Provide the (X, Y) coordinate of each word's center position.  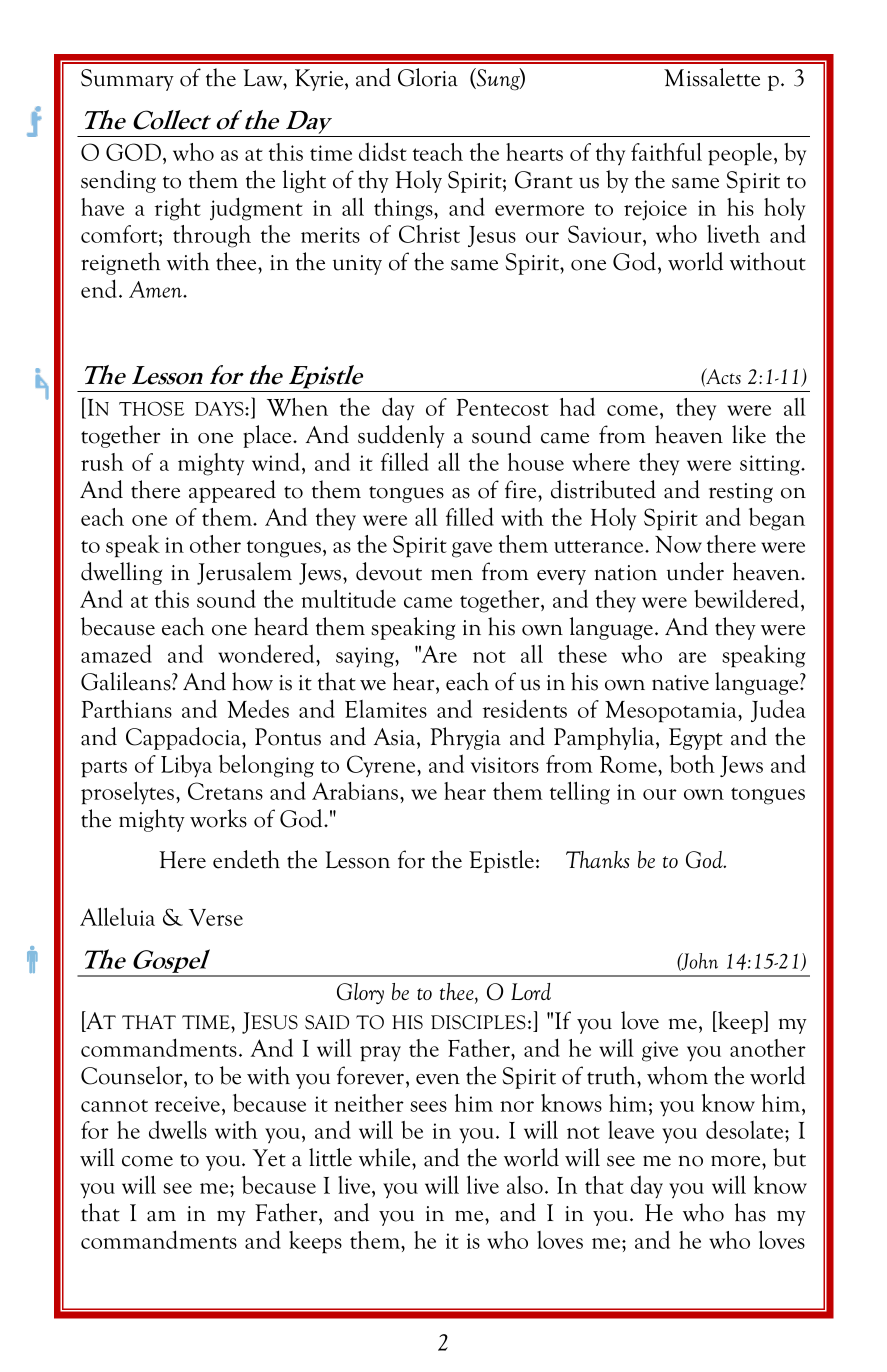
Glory (360, 993)
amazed (116, 653)
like (749, 434)
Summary (127, 80)
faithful (666, 151)
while (386, 1157)
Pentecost (503, 407)
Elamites (386, 709)
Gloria (428, 77)
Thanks (598, 859)
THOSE (151, 409)
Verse (216, 917)
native (680, 683)
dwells (178, 1129)
